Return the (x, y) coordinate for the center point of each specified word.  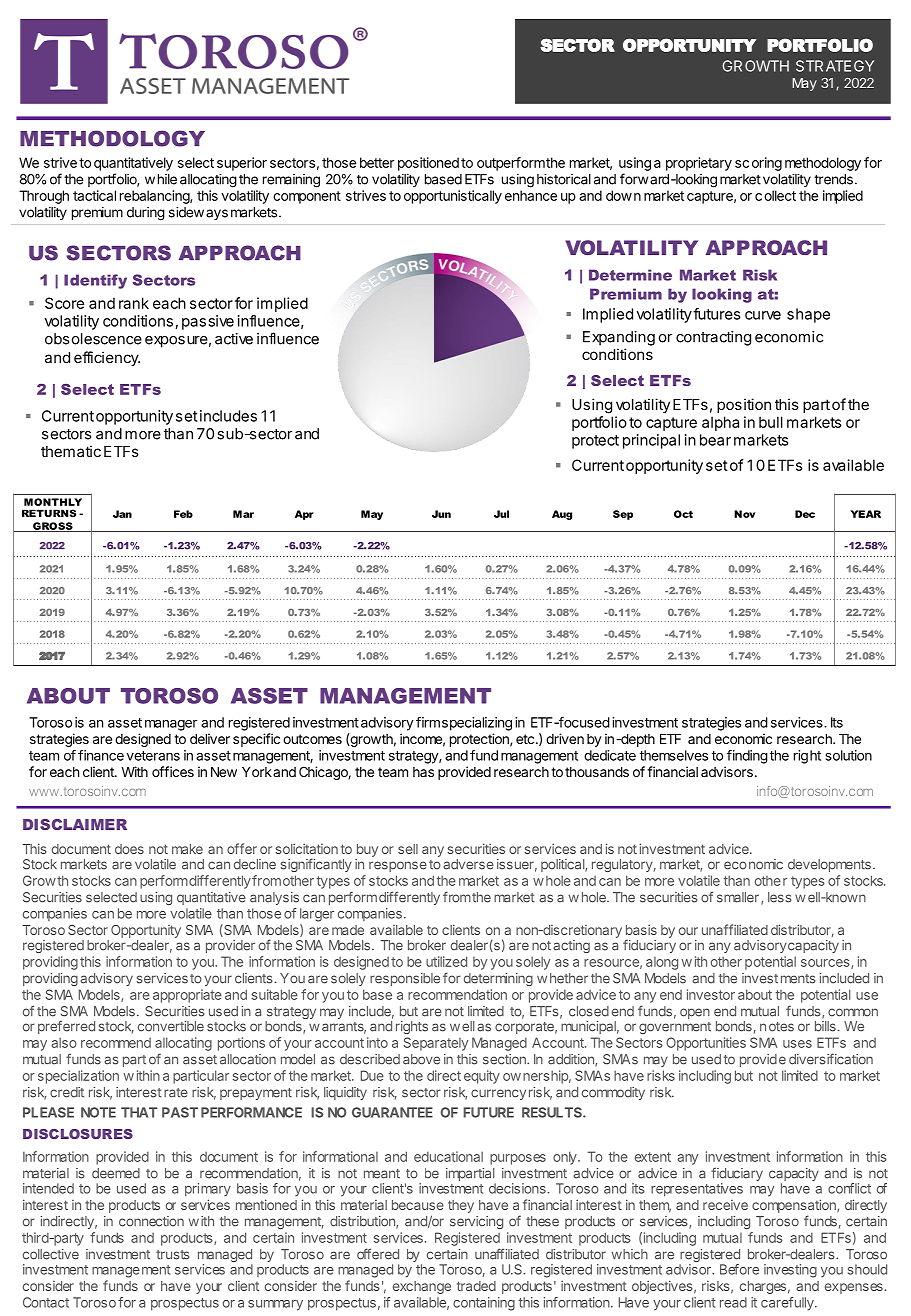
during (146, 214)
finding (747, 757)
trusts (173, 1255)
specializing (477, 724)
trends (833, 179)
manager (171, 725)
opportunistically (453, 197)
